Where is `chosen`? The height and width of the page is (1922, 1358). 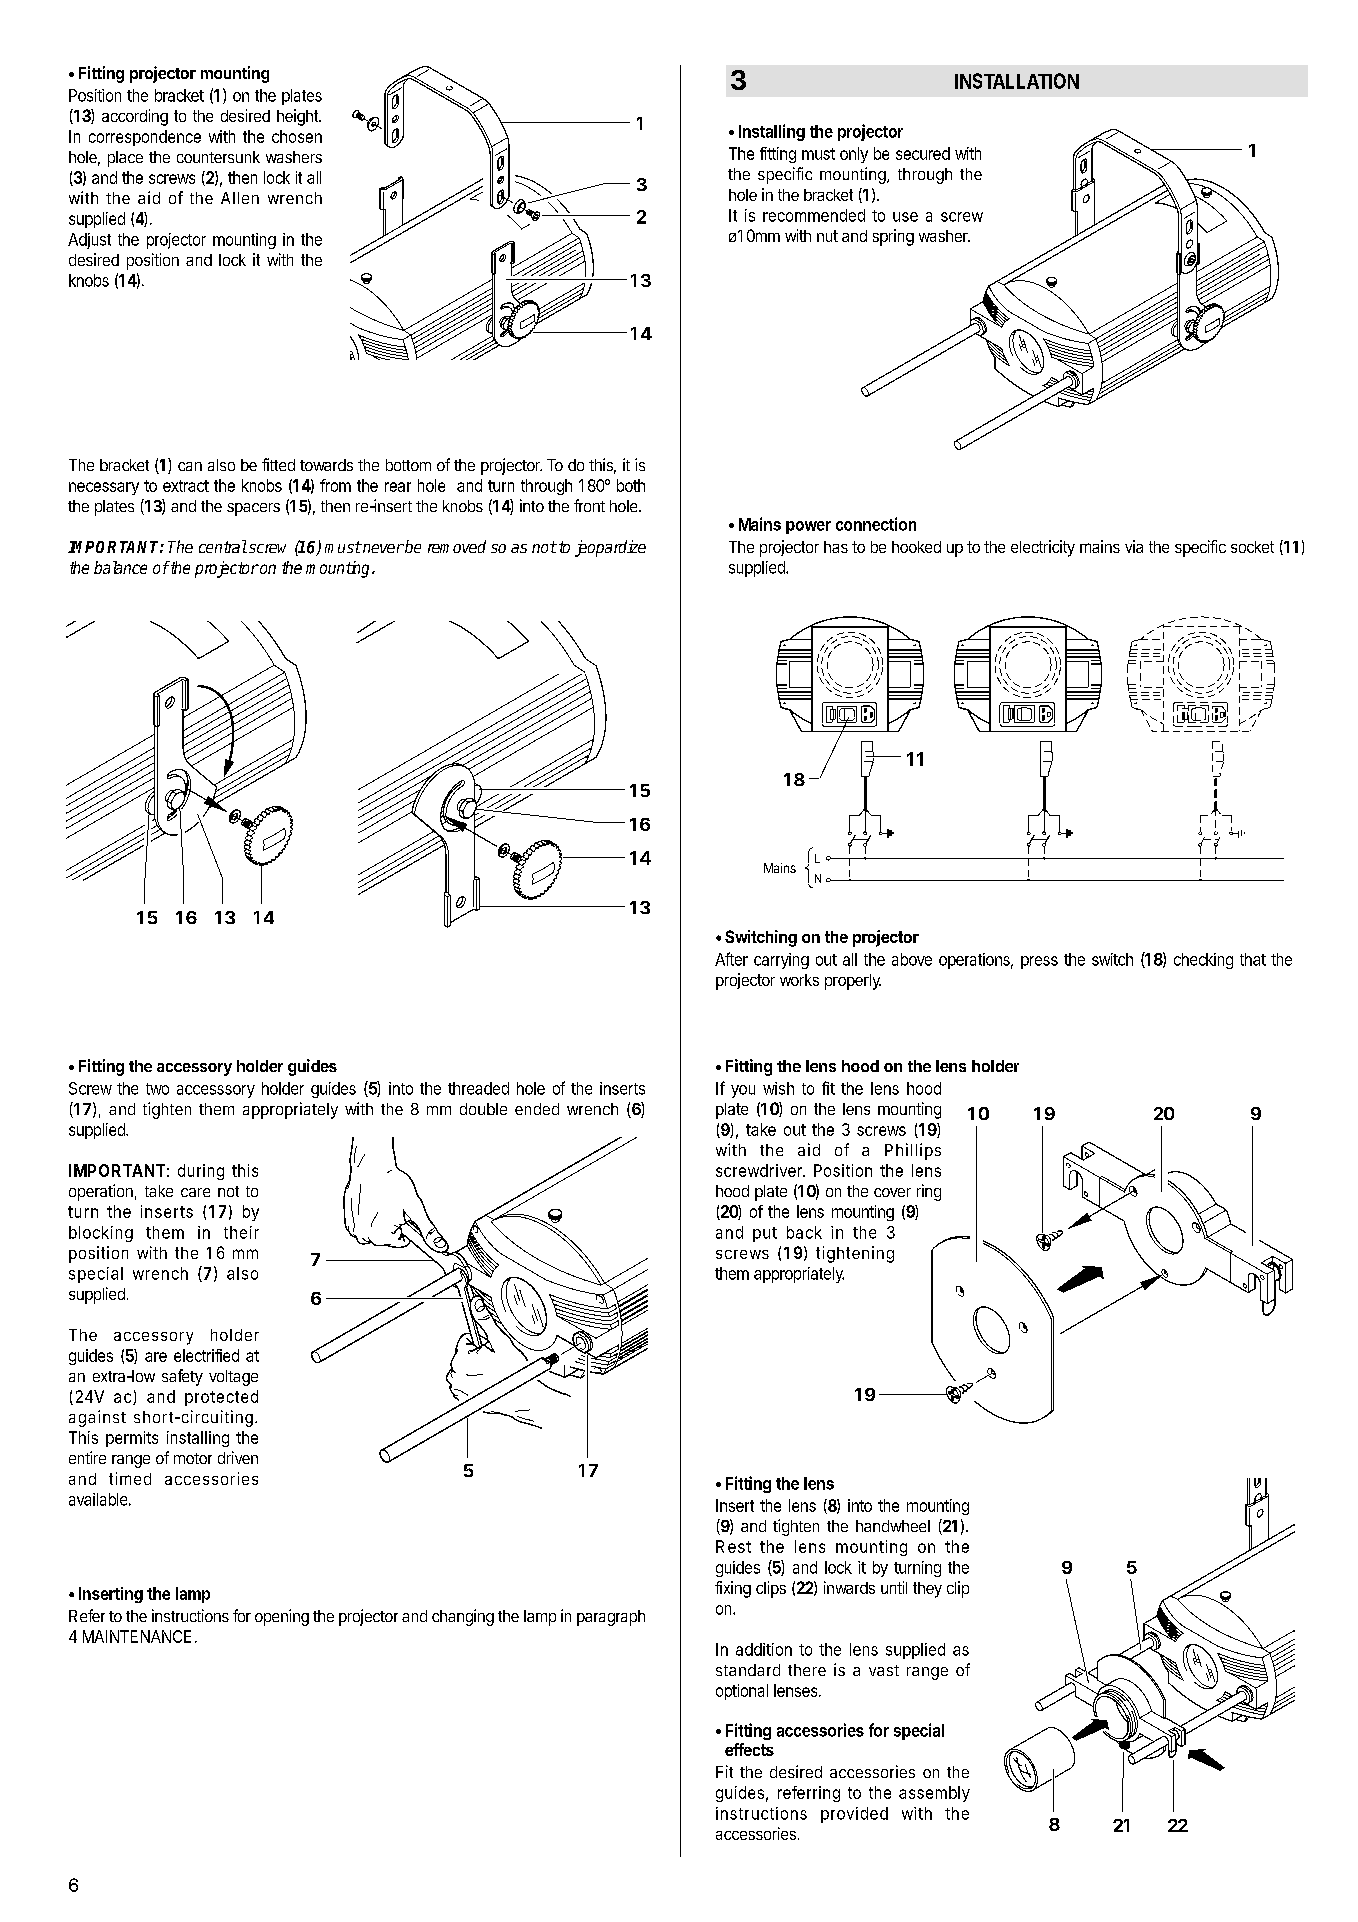
chosen is located at coordinates (297, 136).
